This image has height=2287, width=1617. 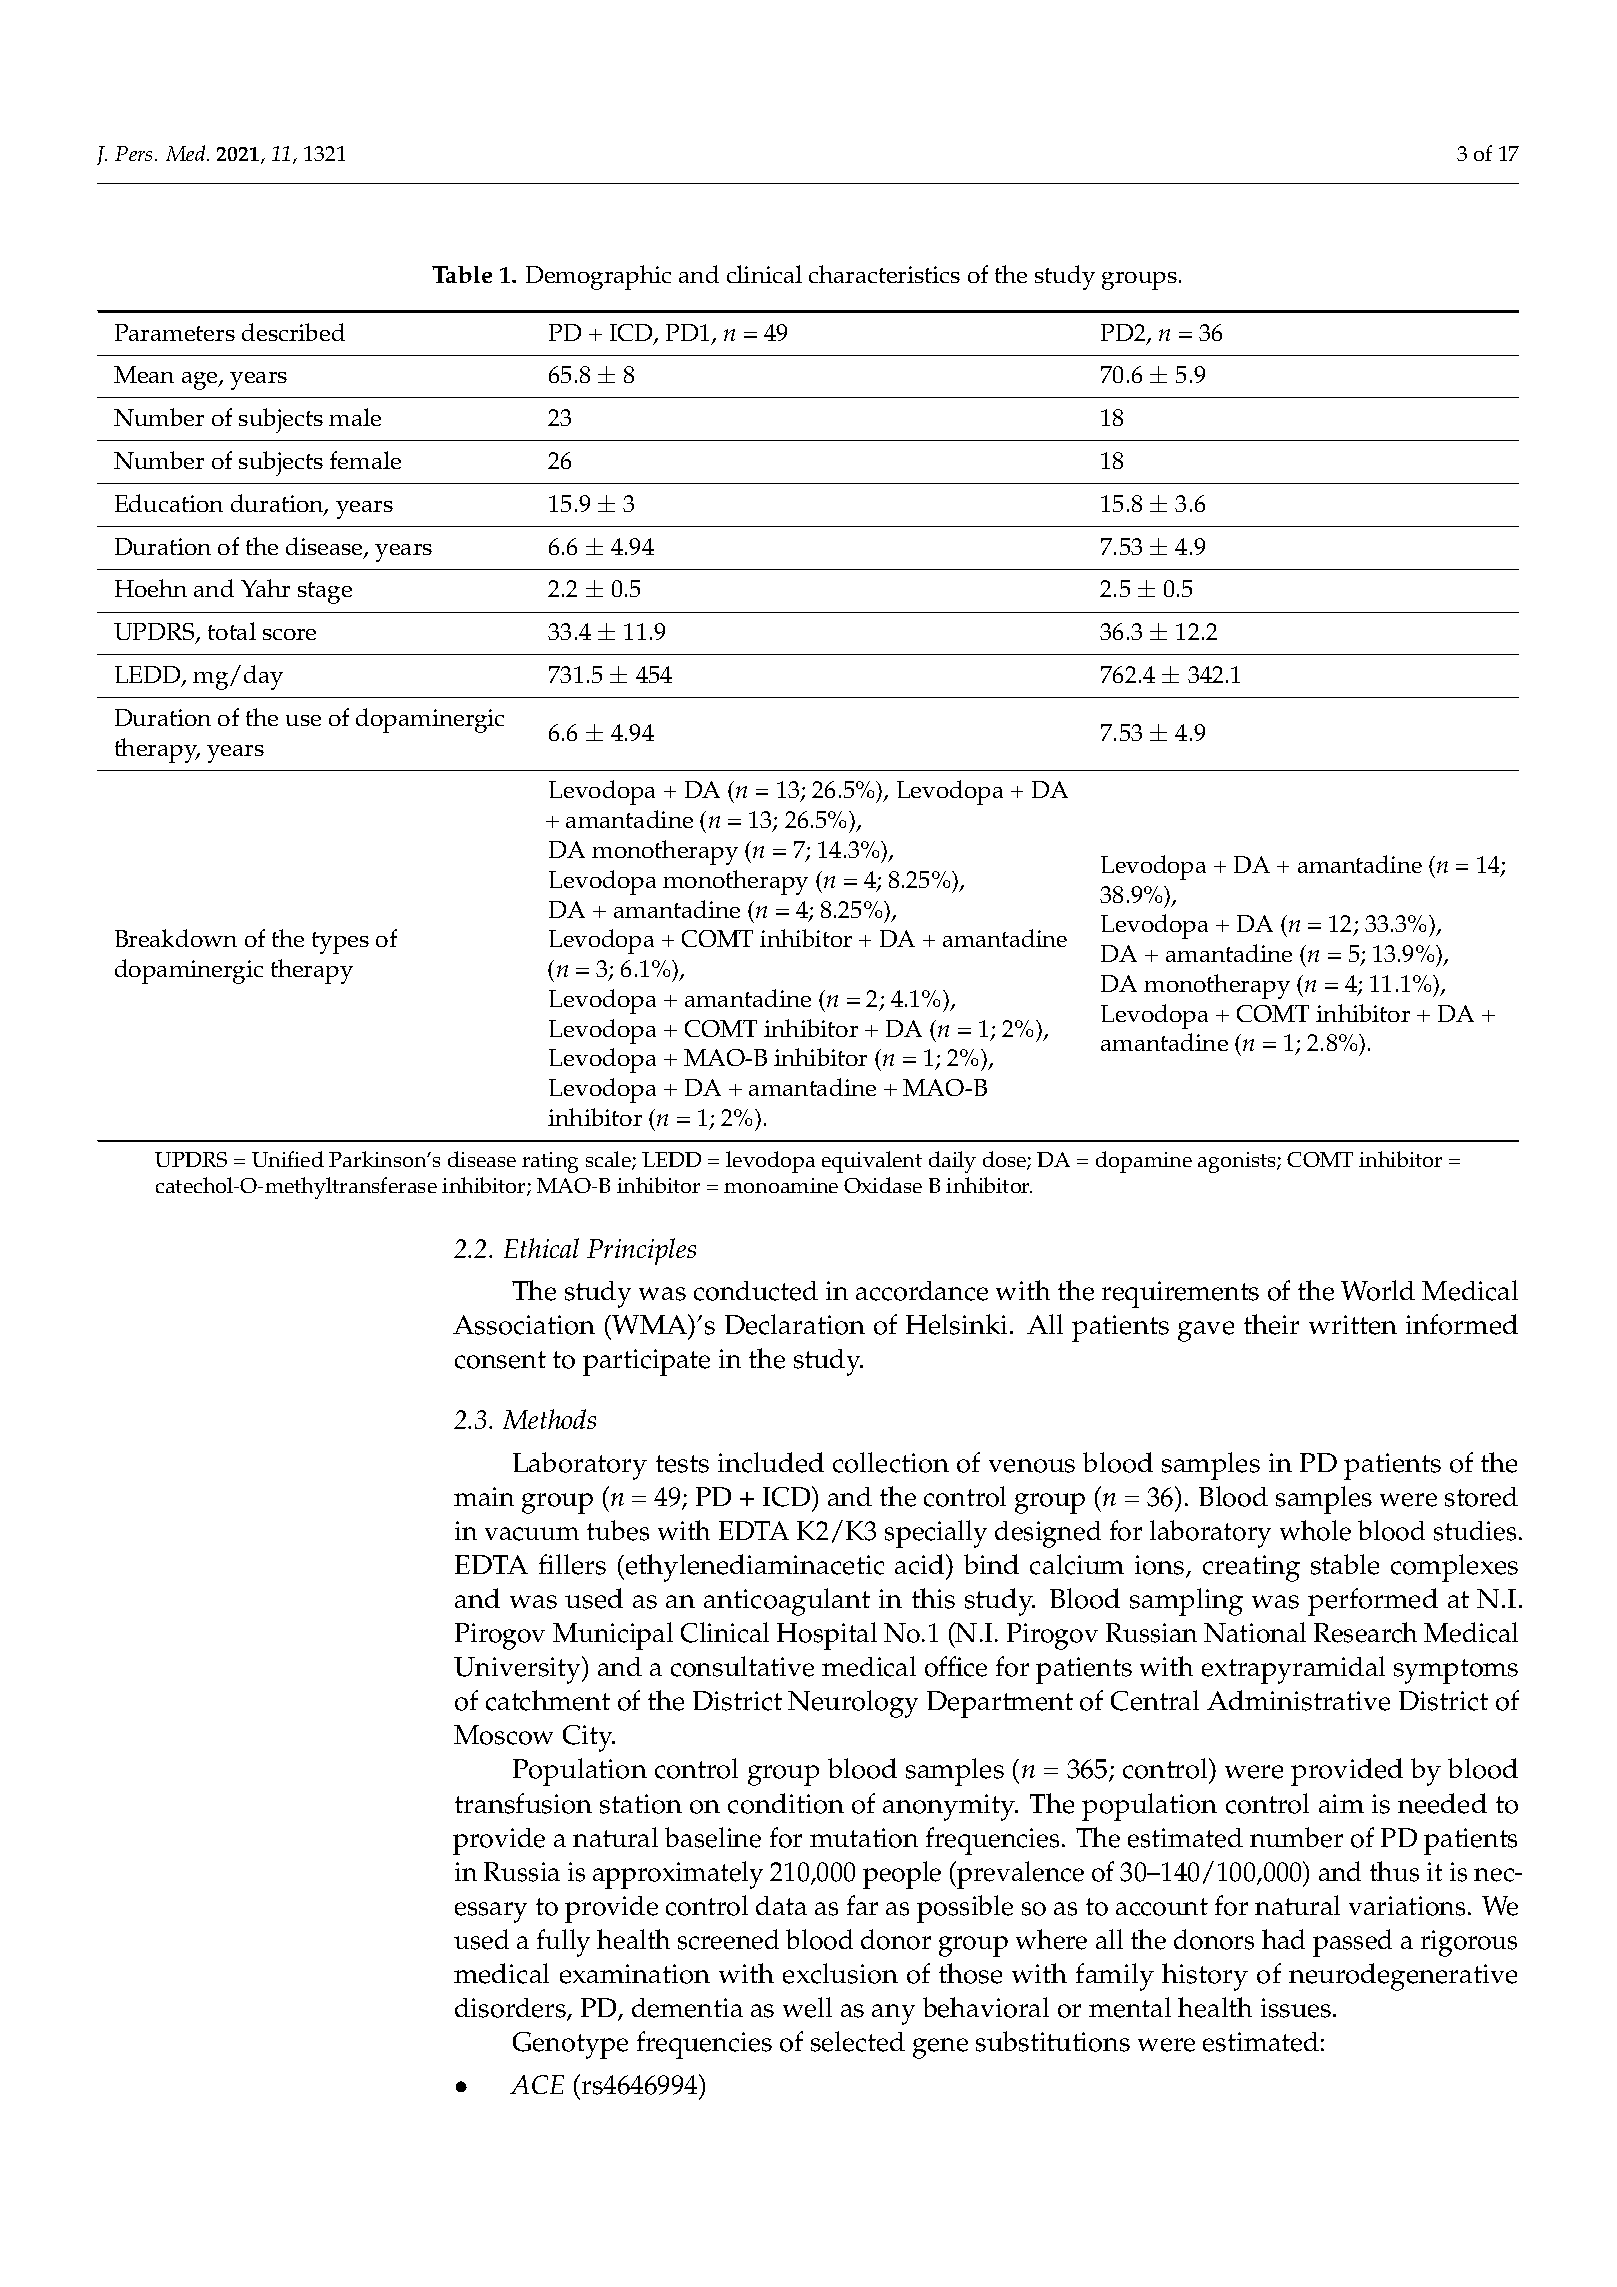 I want to click on characteristics, so click(x=884, y=274).
